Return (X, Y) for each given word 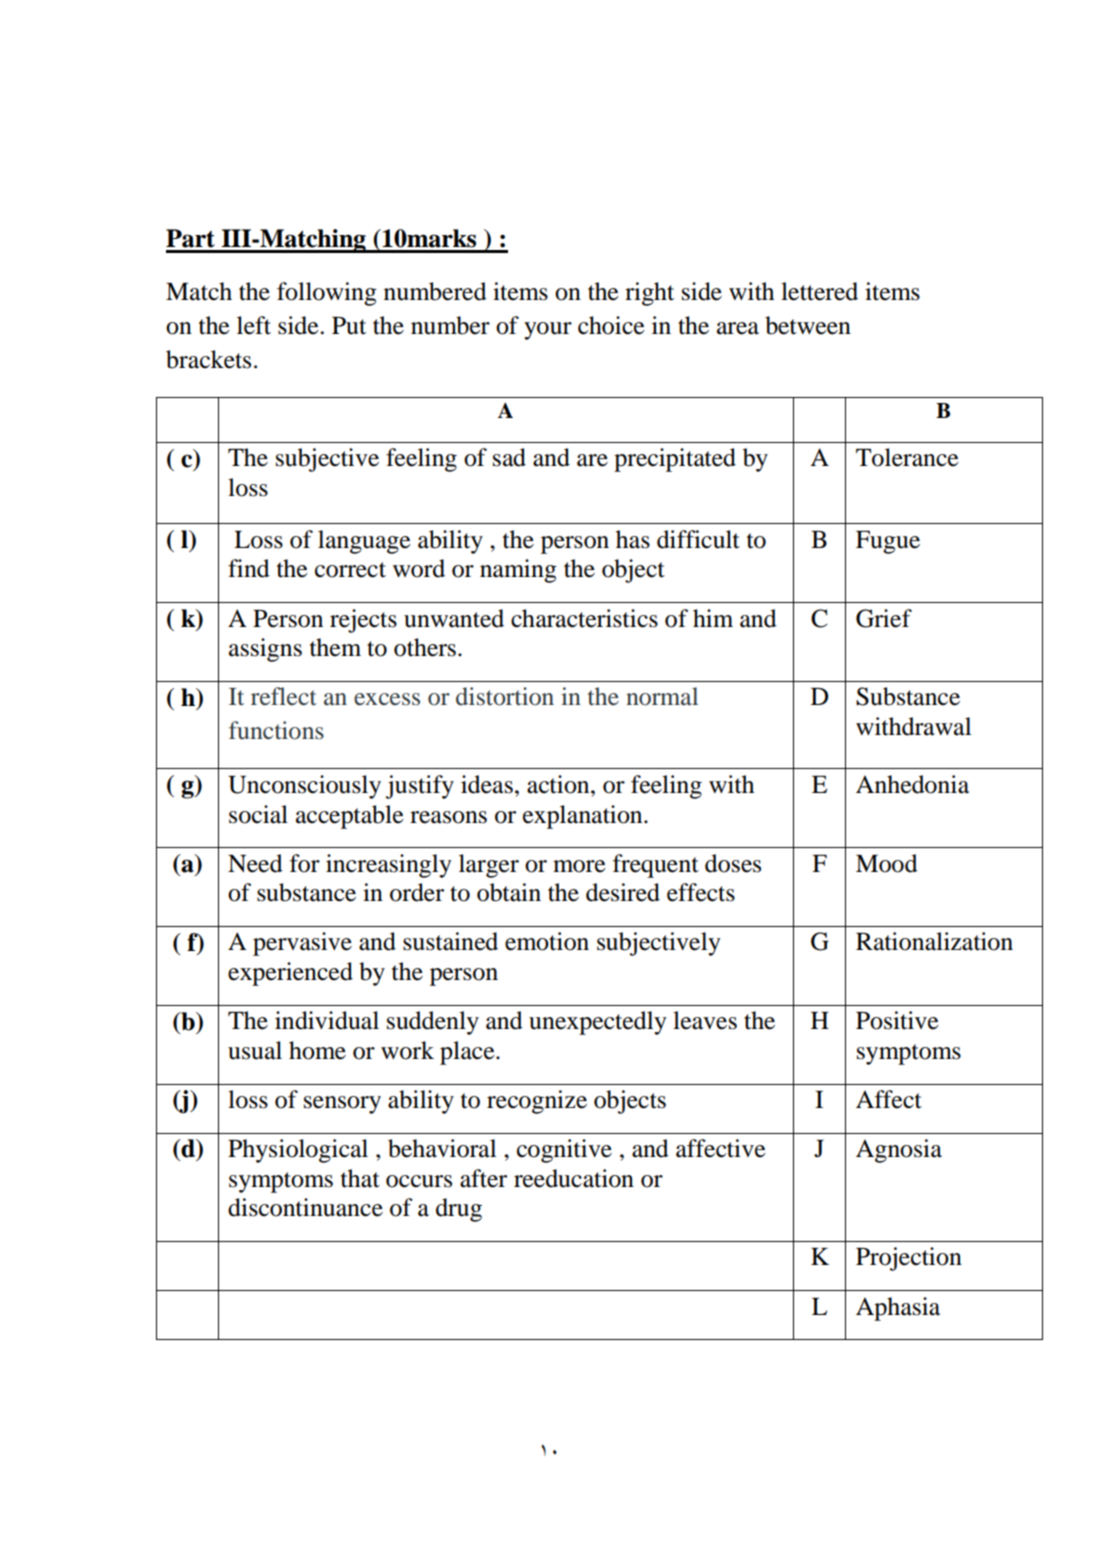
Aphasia (898, 1309)
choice (611, 325)
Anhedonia (912, 784)
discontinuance (305, 1207)
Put (349, 326)
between (808, 325)
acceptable (350, 817)
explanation (584, 817)
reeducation (574, 1178)
